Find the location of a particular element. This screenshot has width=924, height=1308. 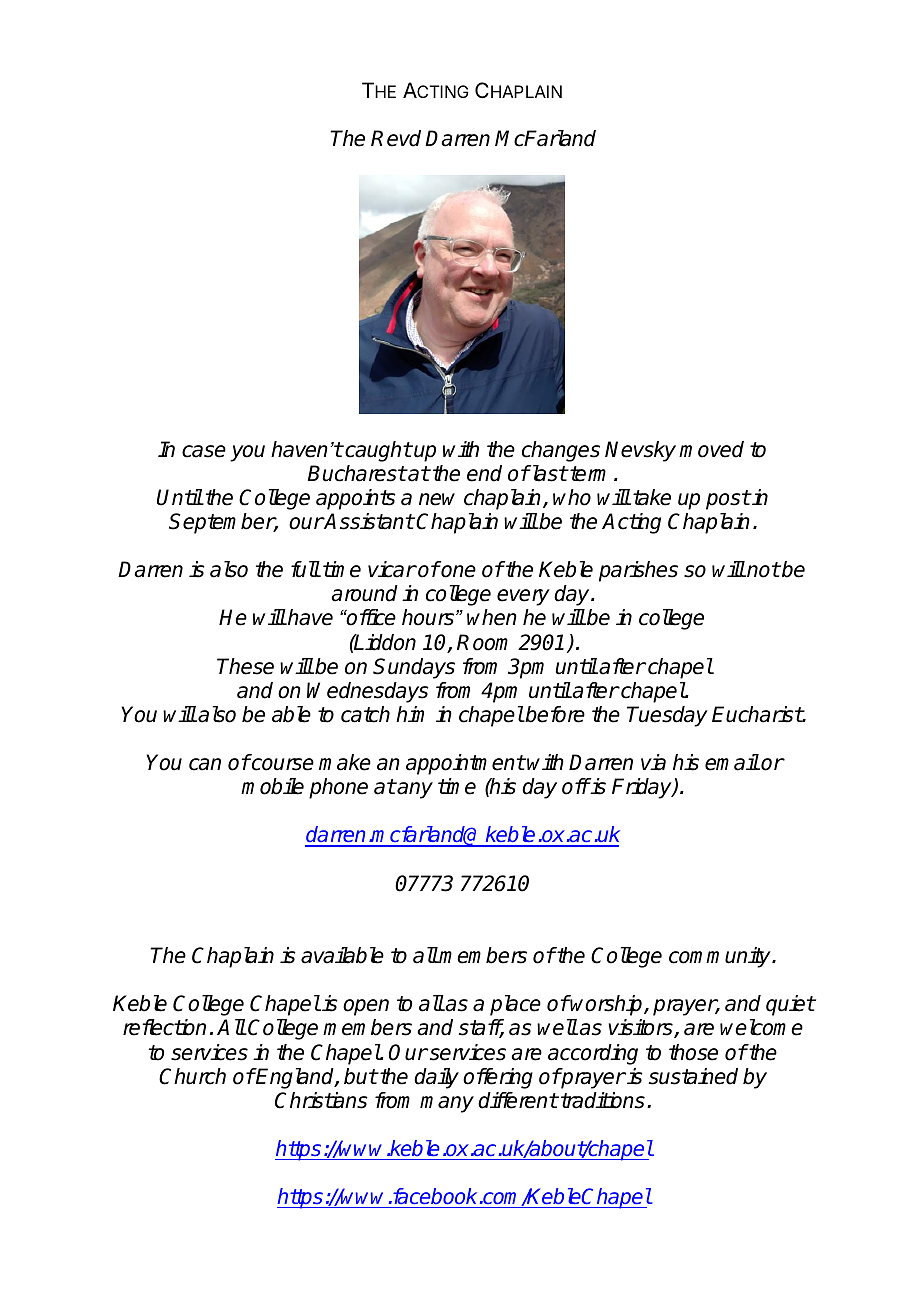

not is located at coordinates (762, 570).
